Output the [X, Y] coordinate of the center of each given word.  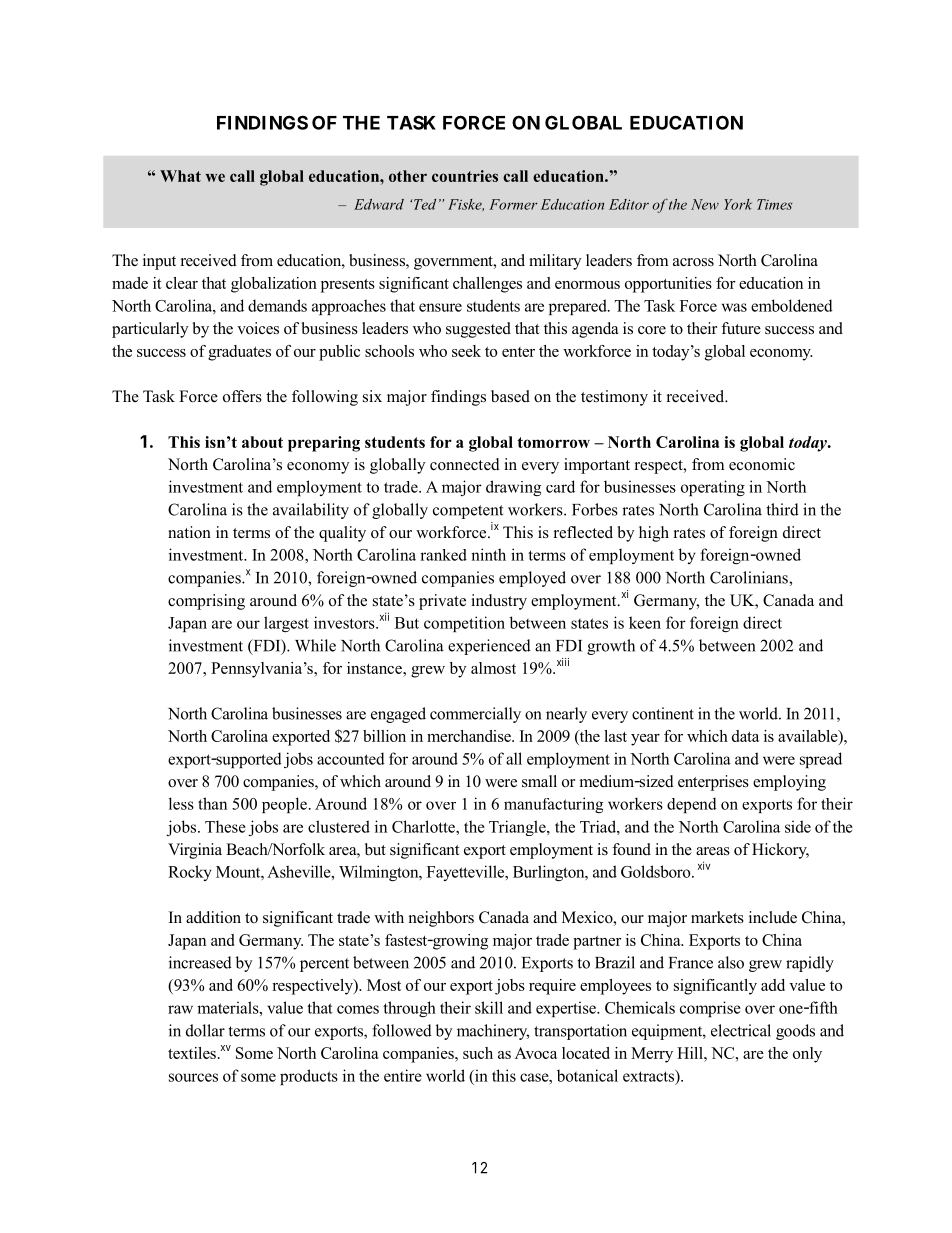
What [180, 176]
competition [464, 624]
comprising [206, 602]
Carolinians [750, 577]
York [738, 204]
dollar [205, 1030]
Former [513, 204]
